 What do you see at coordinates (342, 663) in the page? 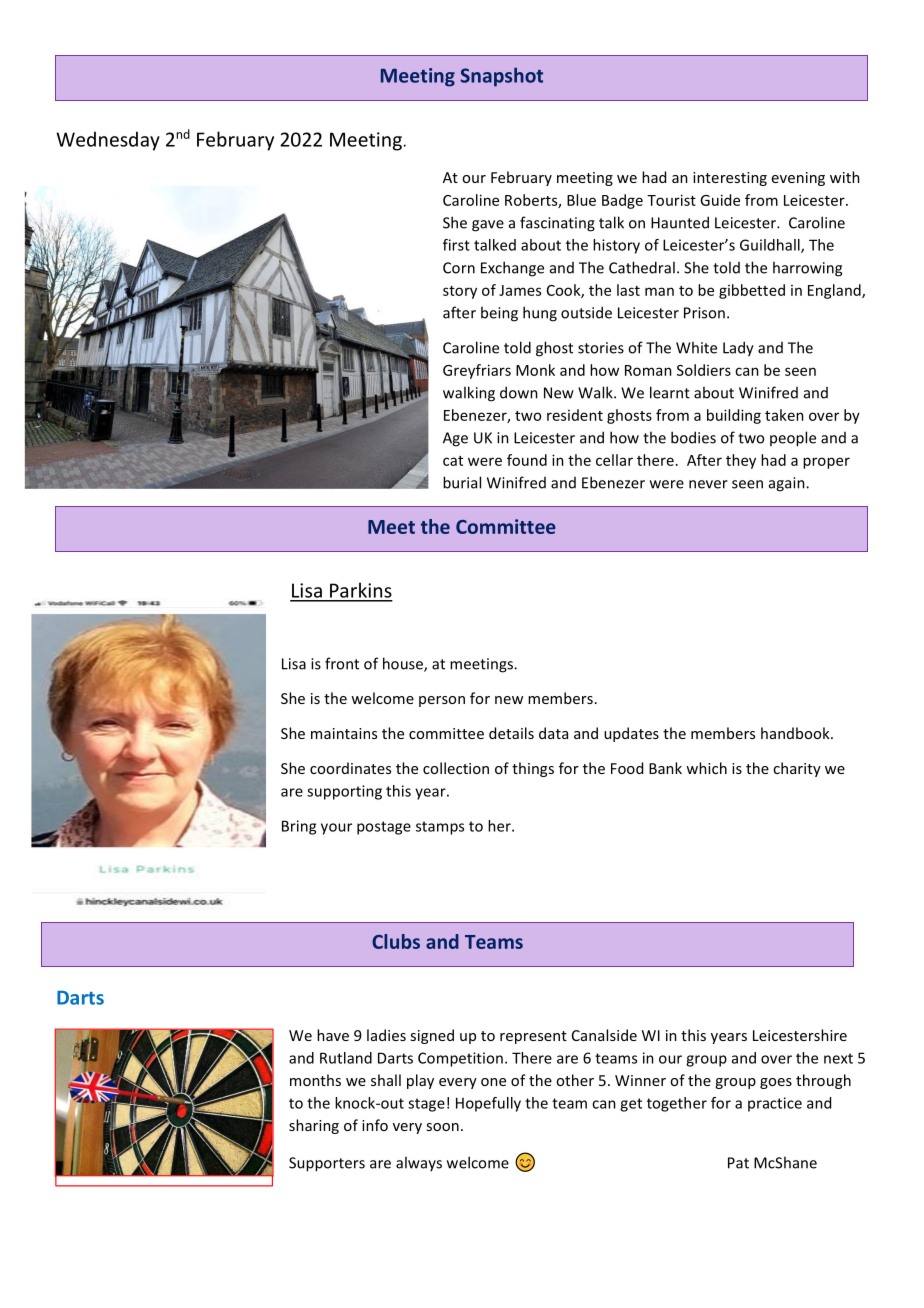
I see `front` at bounding box center [342, 663].
